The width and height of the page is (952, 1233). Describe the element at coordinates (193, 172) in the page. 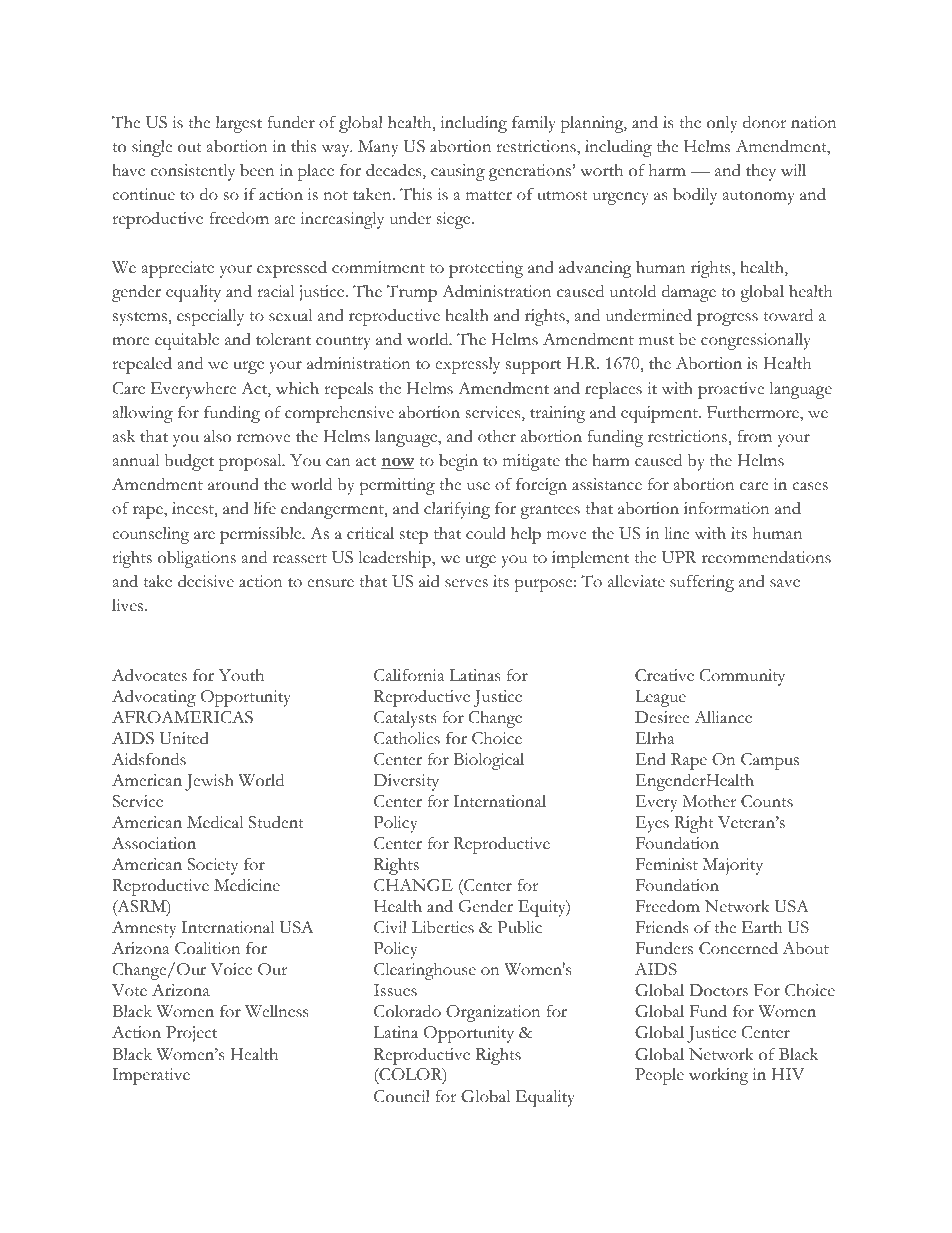

I see `consistently` at that location.
